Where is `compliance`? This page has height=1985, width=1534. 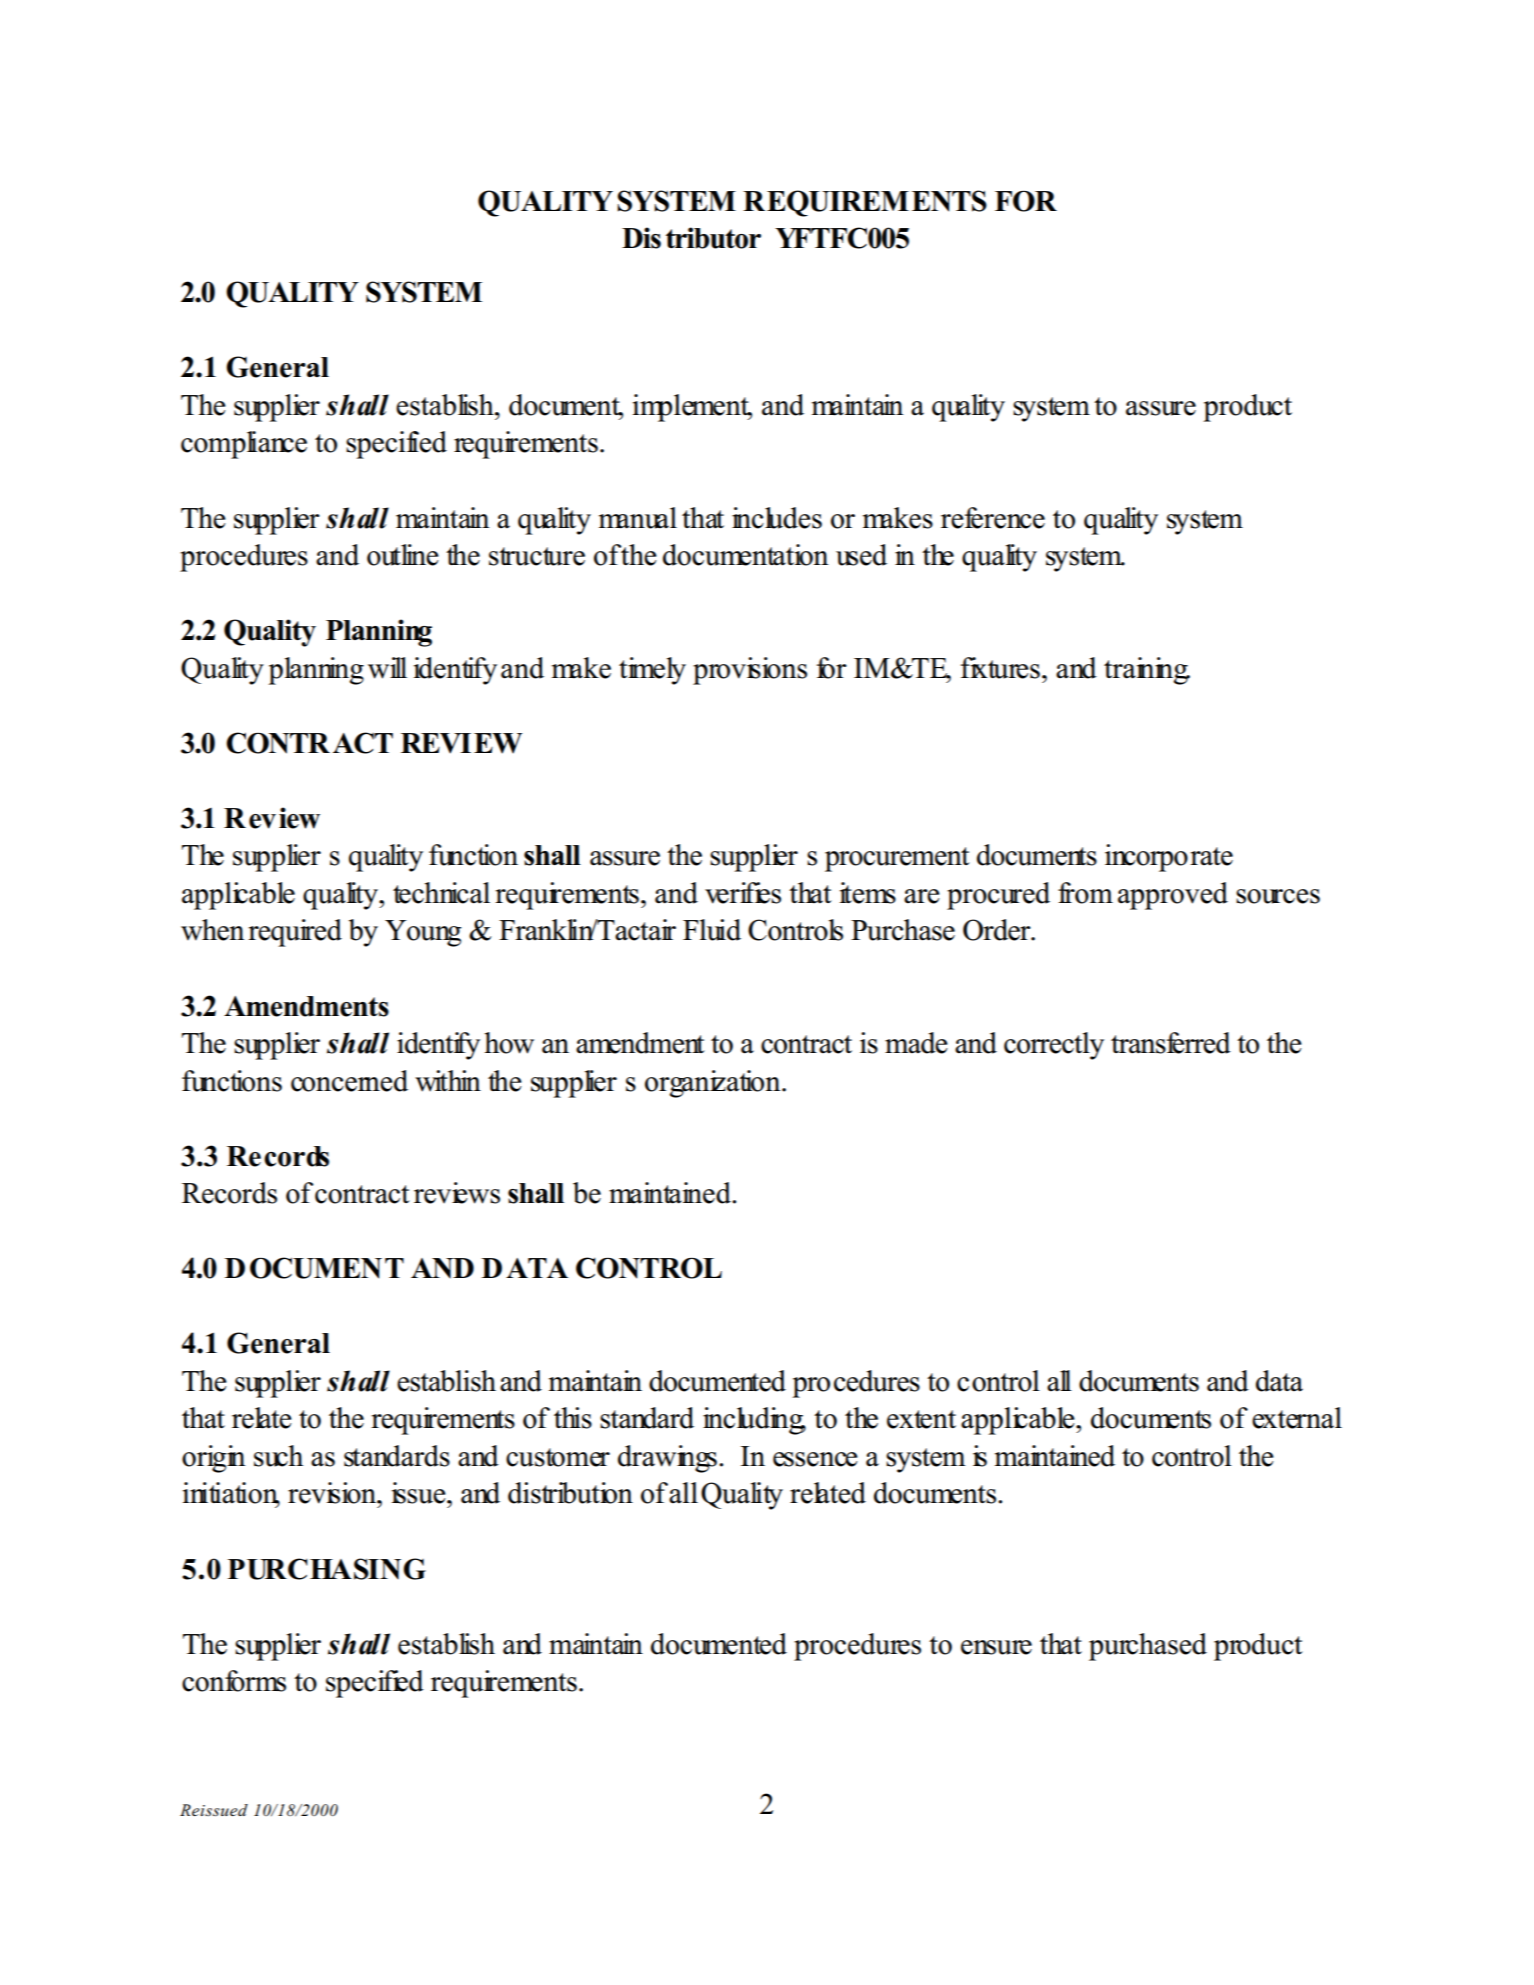
compliance is located at coordinates (244, 445).
